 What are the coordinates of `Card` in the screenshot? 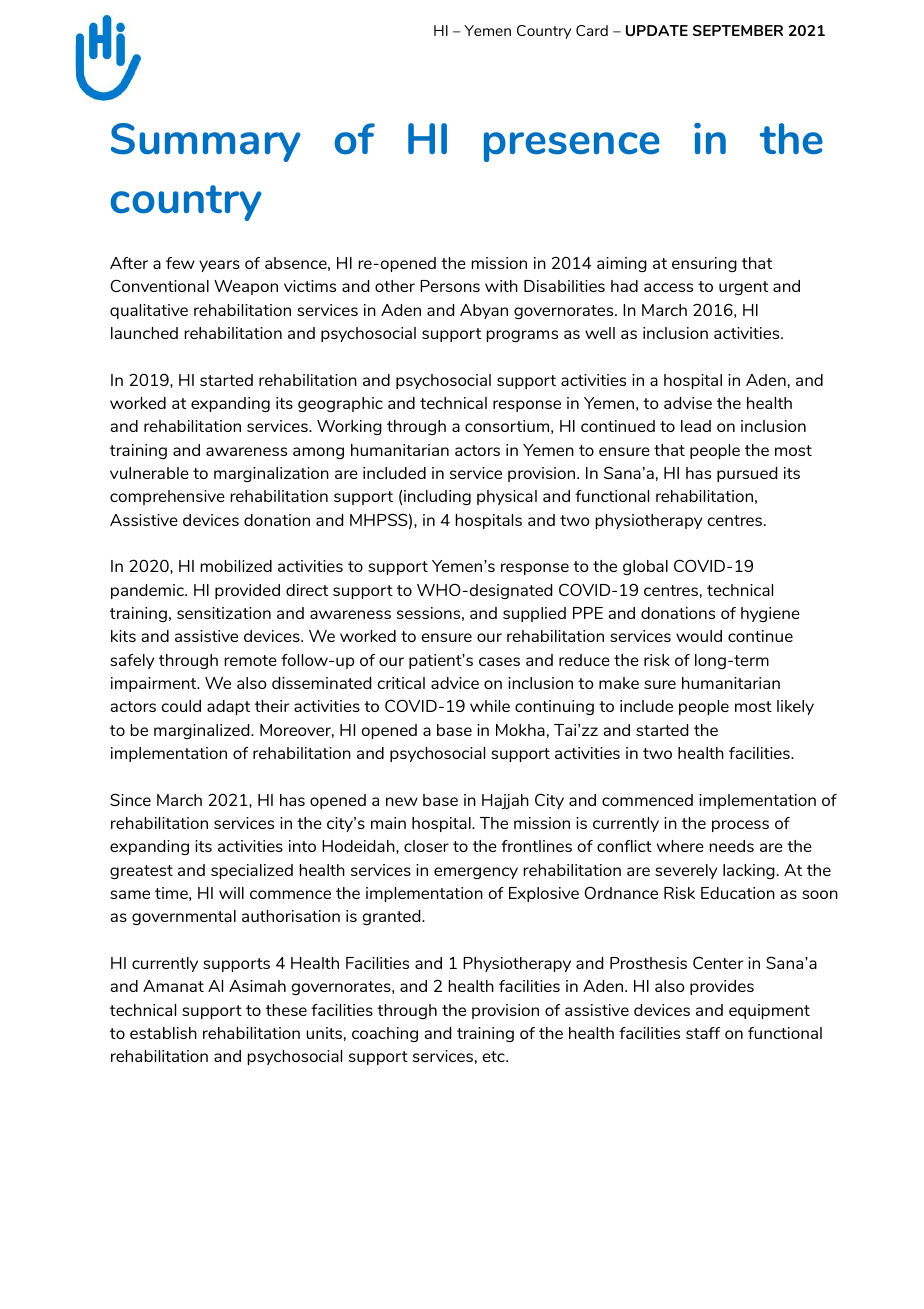 It's located at (592, 30).
